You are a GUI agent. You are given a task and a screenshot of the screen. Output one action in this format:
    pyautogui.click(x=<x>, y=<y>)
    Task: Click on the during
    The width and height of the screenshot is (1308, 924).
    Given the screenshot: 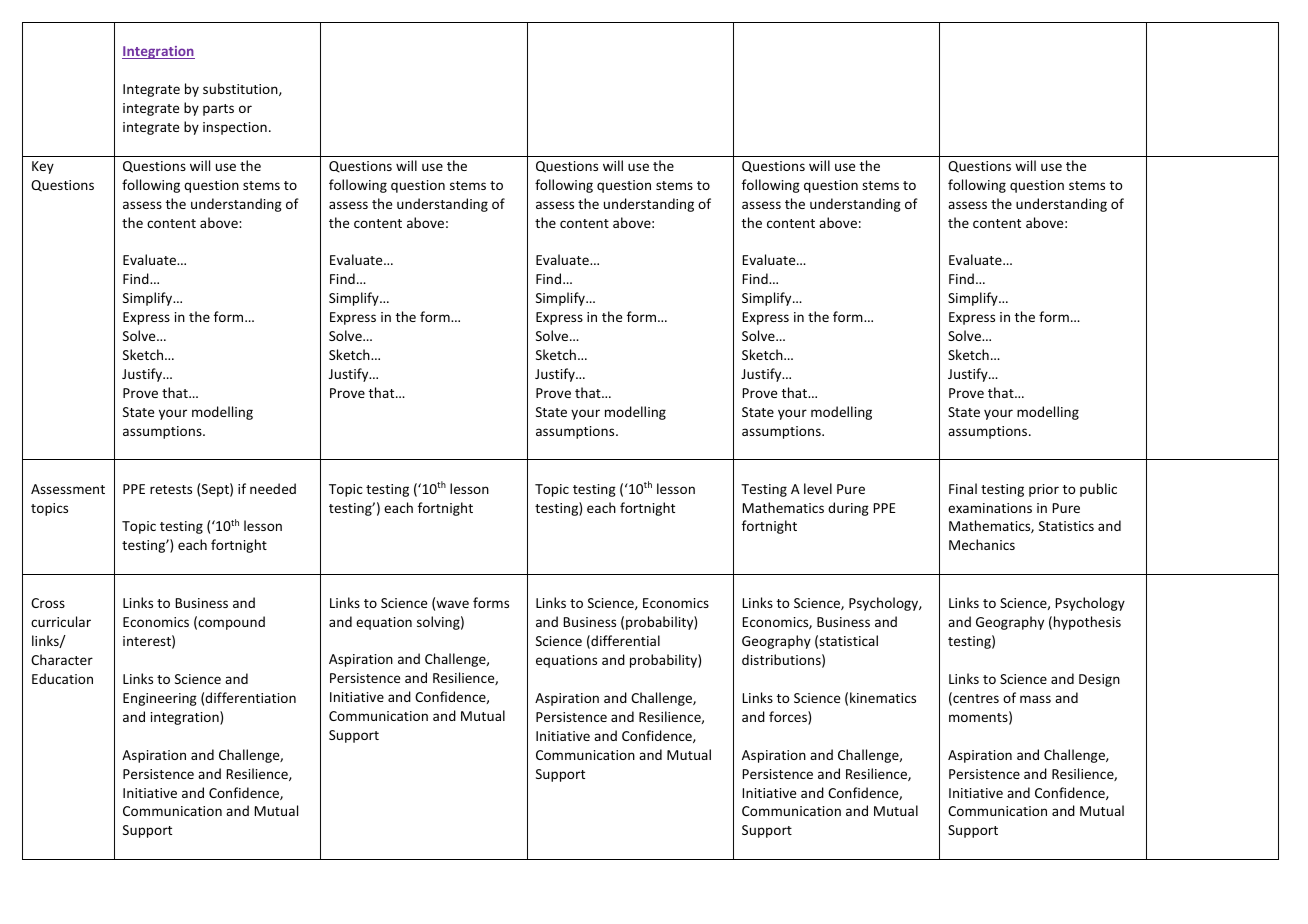 What is the action you would take?
    pyautogui.click(x=848, y=509)
